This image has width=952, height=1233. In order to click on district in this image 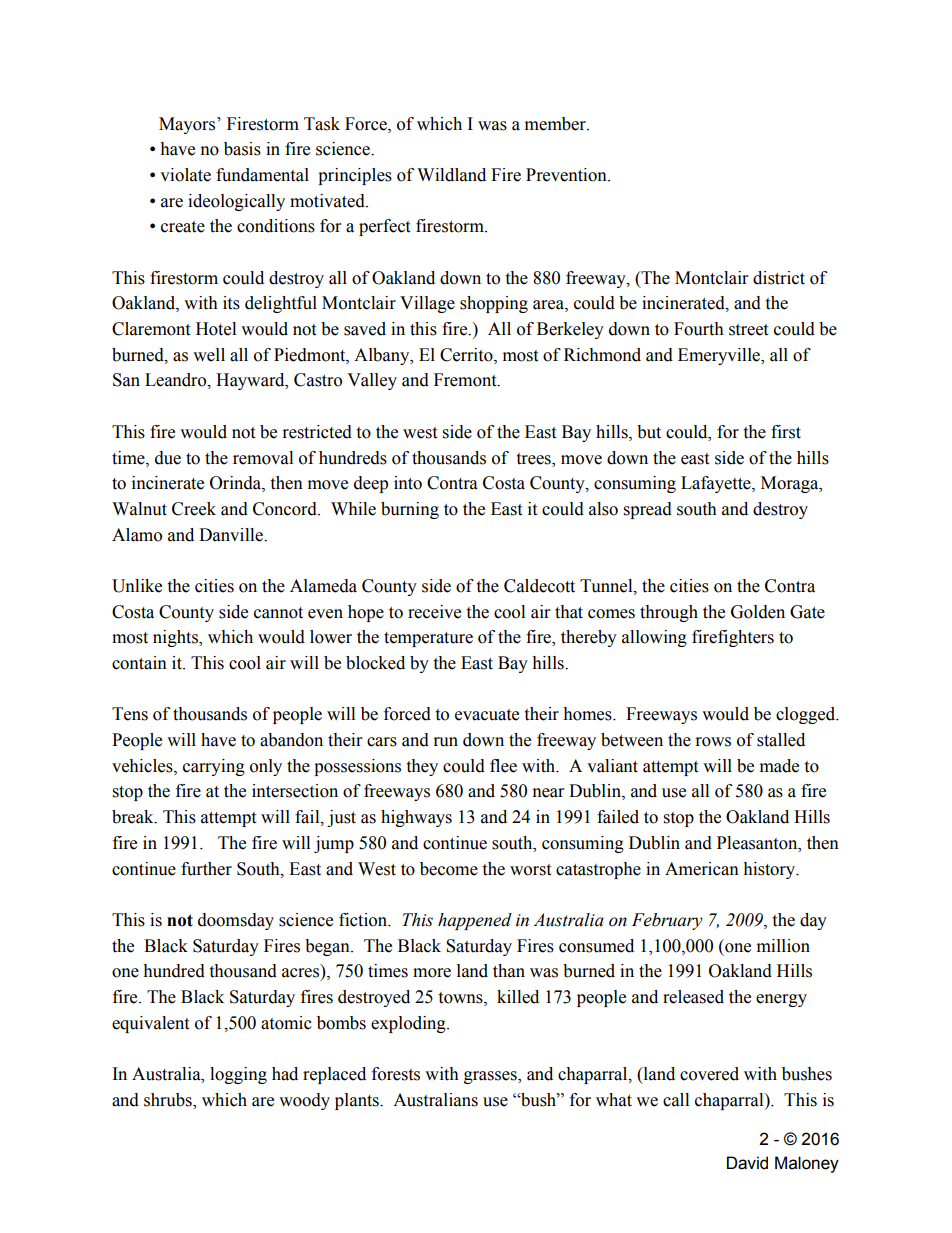, I will do `click(779, 278)`.
